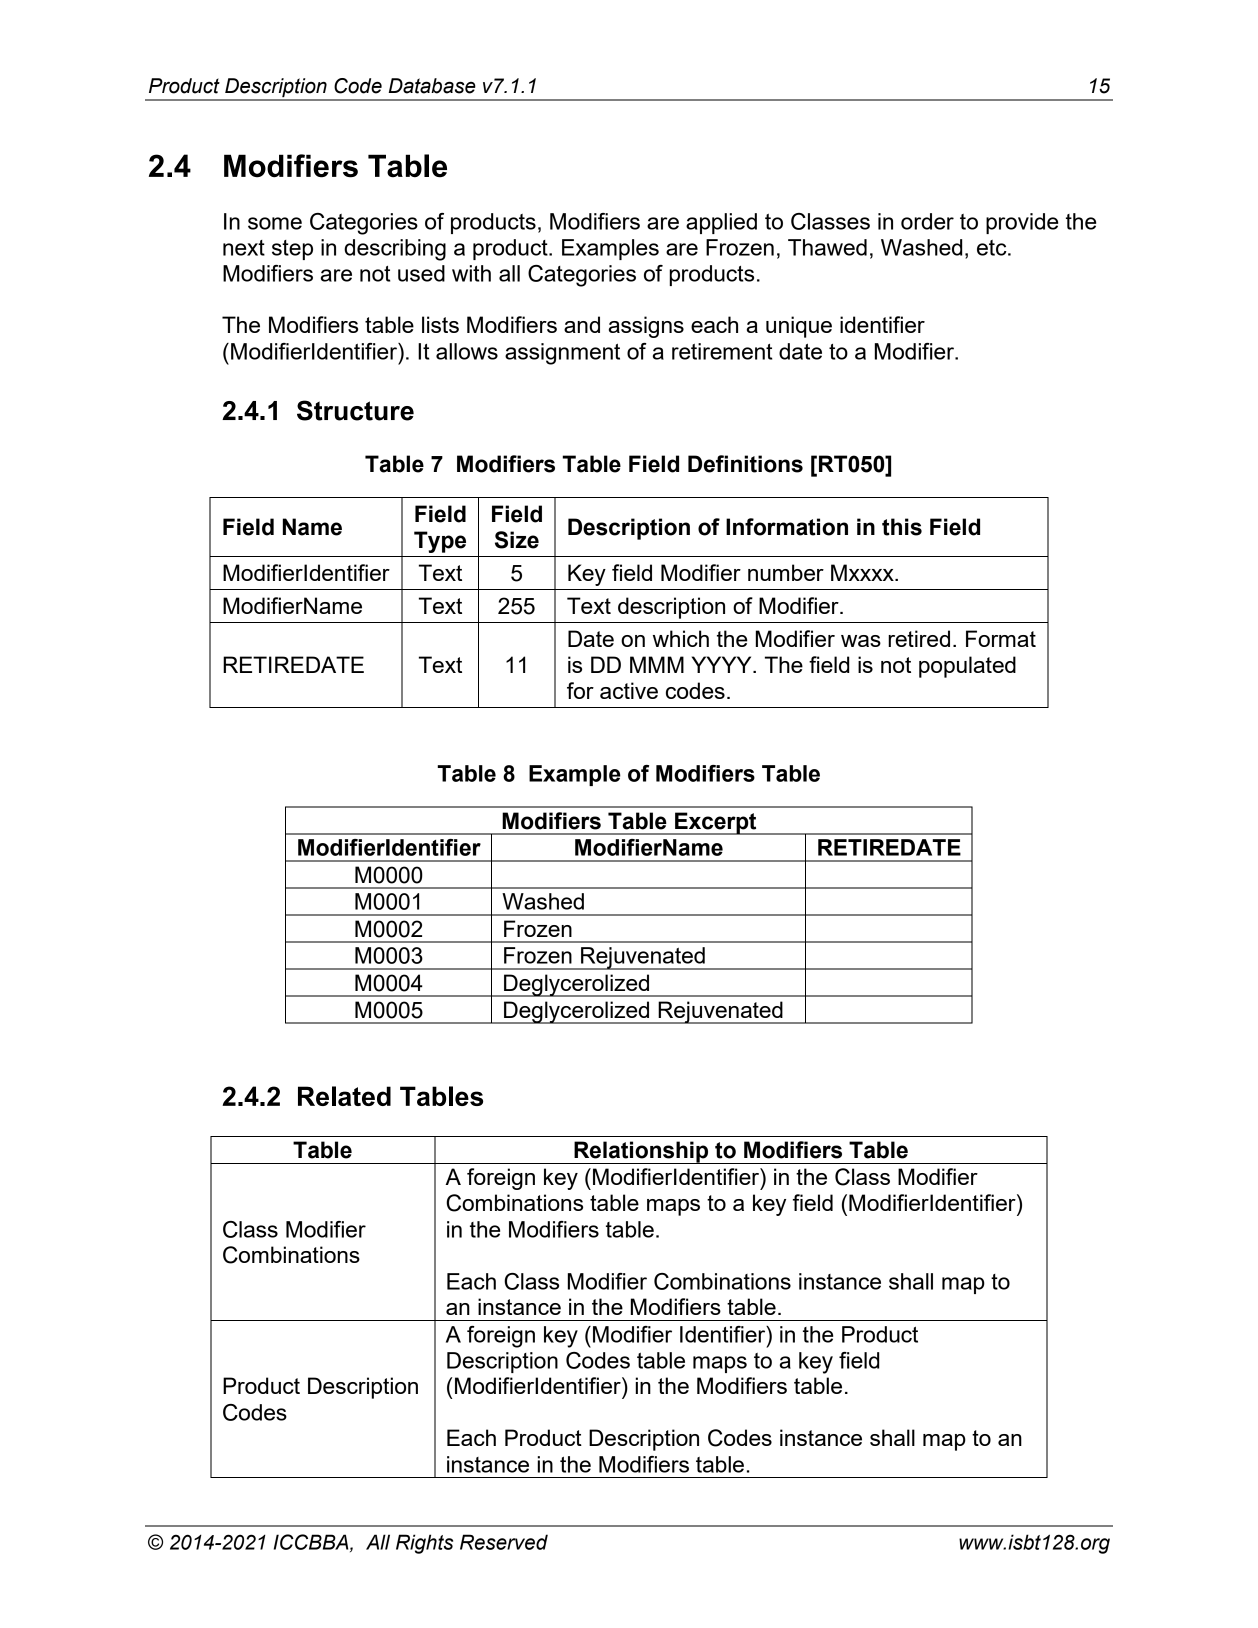 The width and height of the screenshot is (1258, 1628). I want to click on Excerpt, so click(716, 823).
